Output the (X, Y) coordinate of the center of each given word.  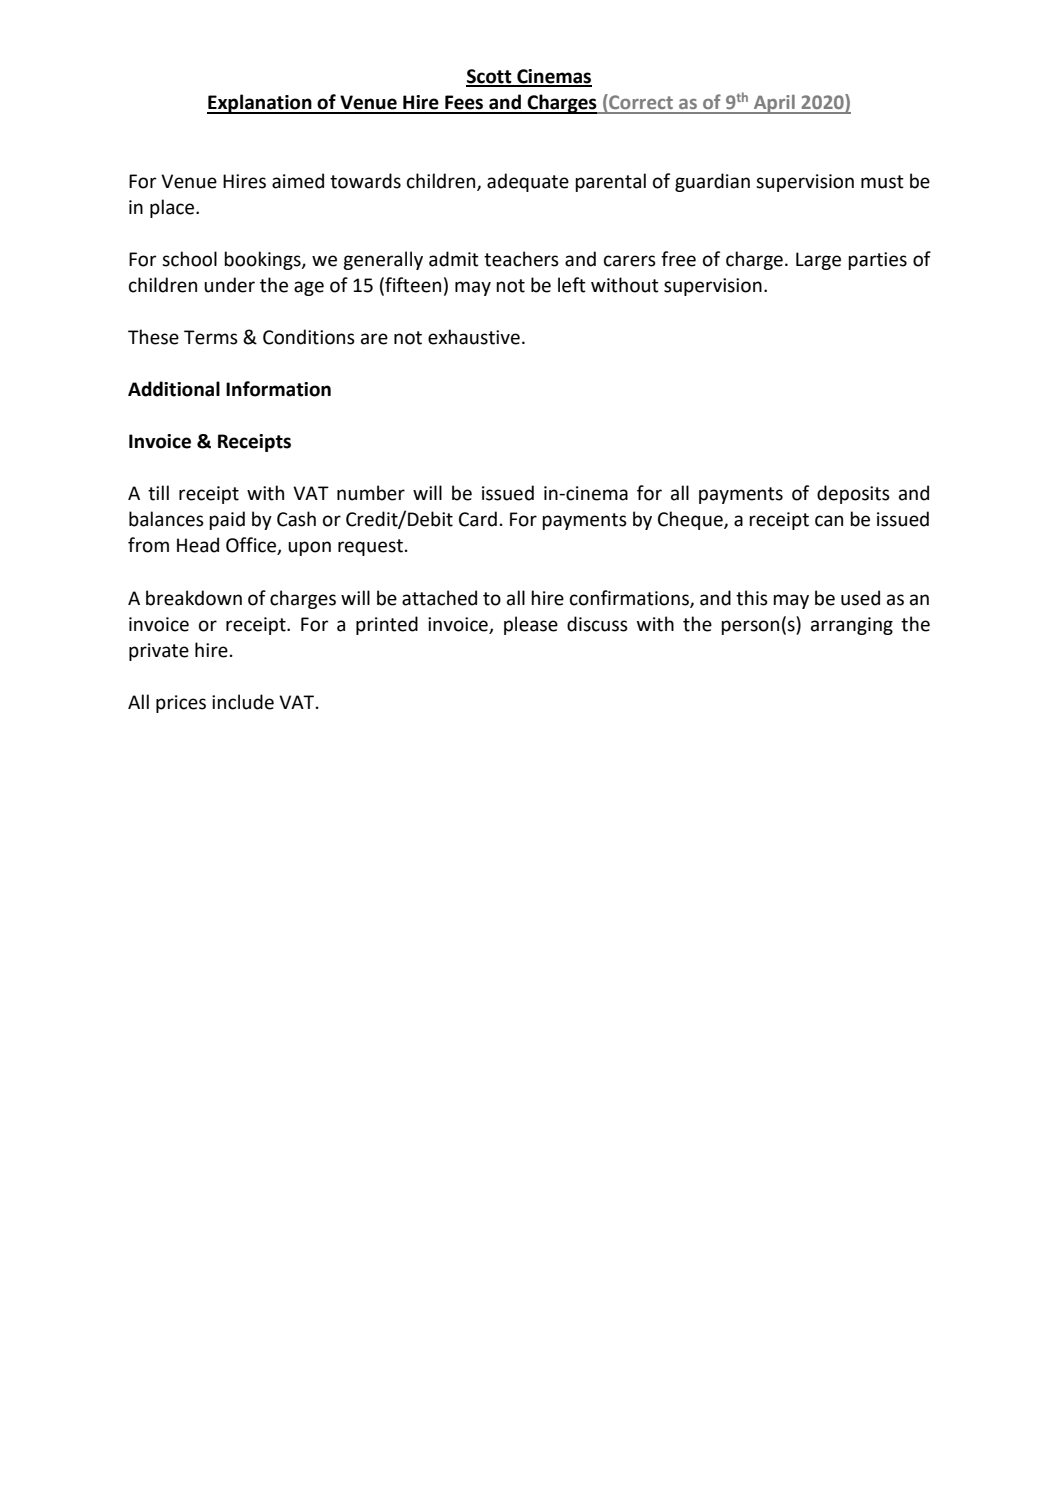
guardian (712, 182)
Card (478, 519)
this (752, 598)
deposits (853, 494)
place (173, 208)
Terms (211, 337)
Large (818, 261)
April (774, 104)
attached (439, 598)
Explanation (260, 104)
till (158, 493)
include (243, 702)
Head (198, 545)
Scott (490, 77)
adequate (528, 182)
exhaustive (474, 337)
